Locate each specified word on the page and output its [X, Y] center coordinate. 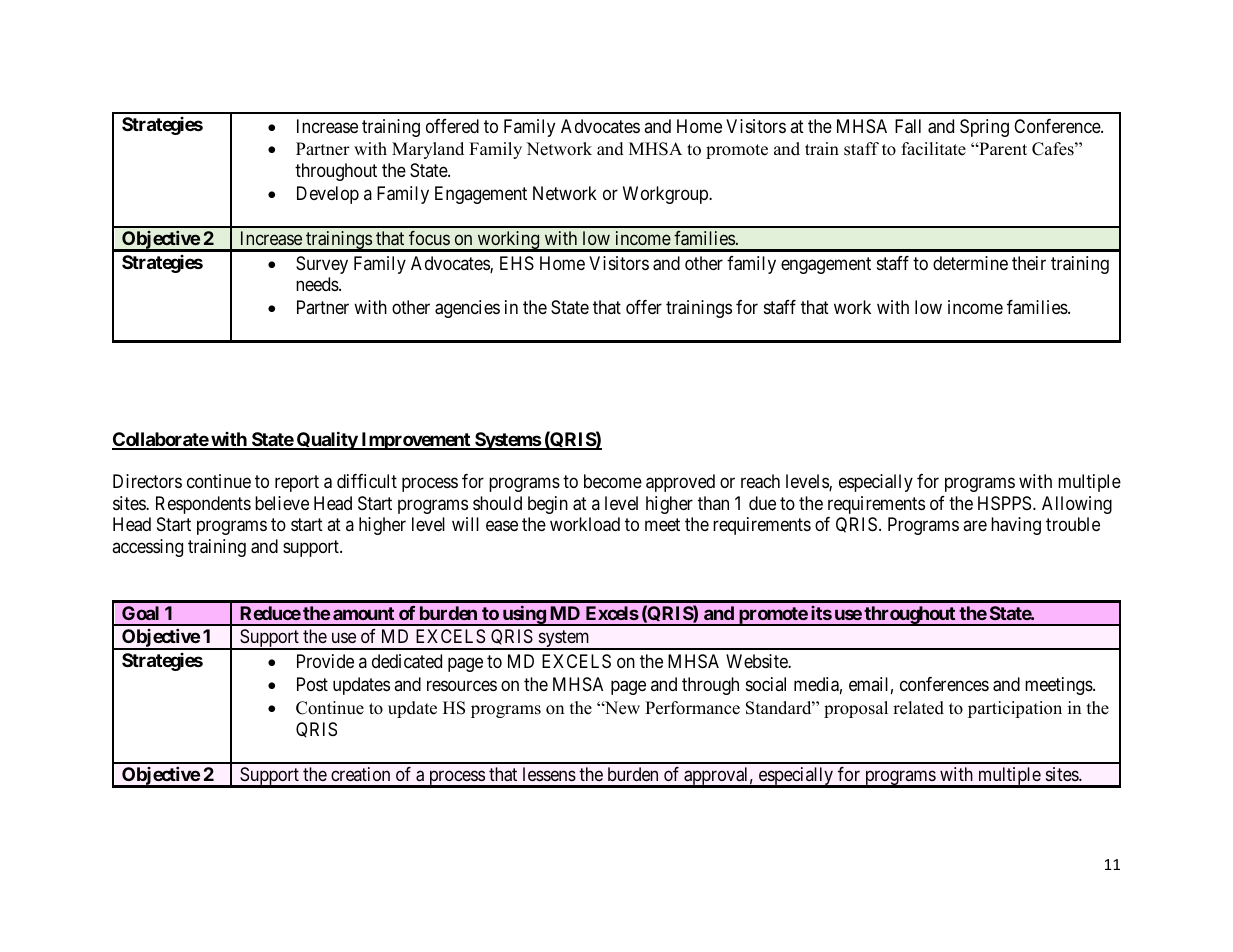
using [523, 615]
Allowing [1077, 505]
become [613, 481]
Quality [326, 440]
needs [318, 284]
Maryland [428, 150]
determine [970, 263]
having [1016, 526]
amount [363, 613]
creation [360, 774]
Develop [328, 195]
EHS [517, 263]
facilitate [934, 149]
